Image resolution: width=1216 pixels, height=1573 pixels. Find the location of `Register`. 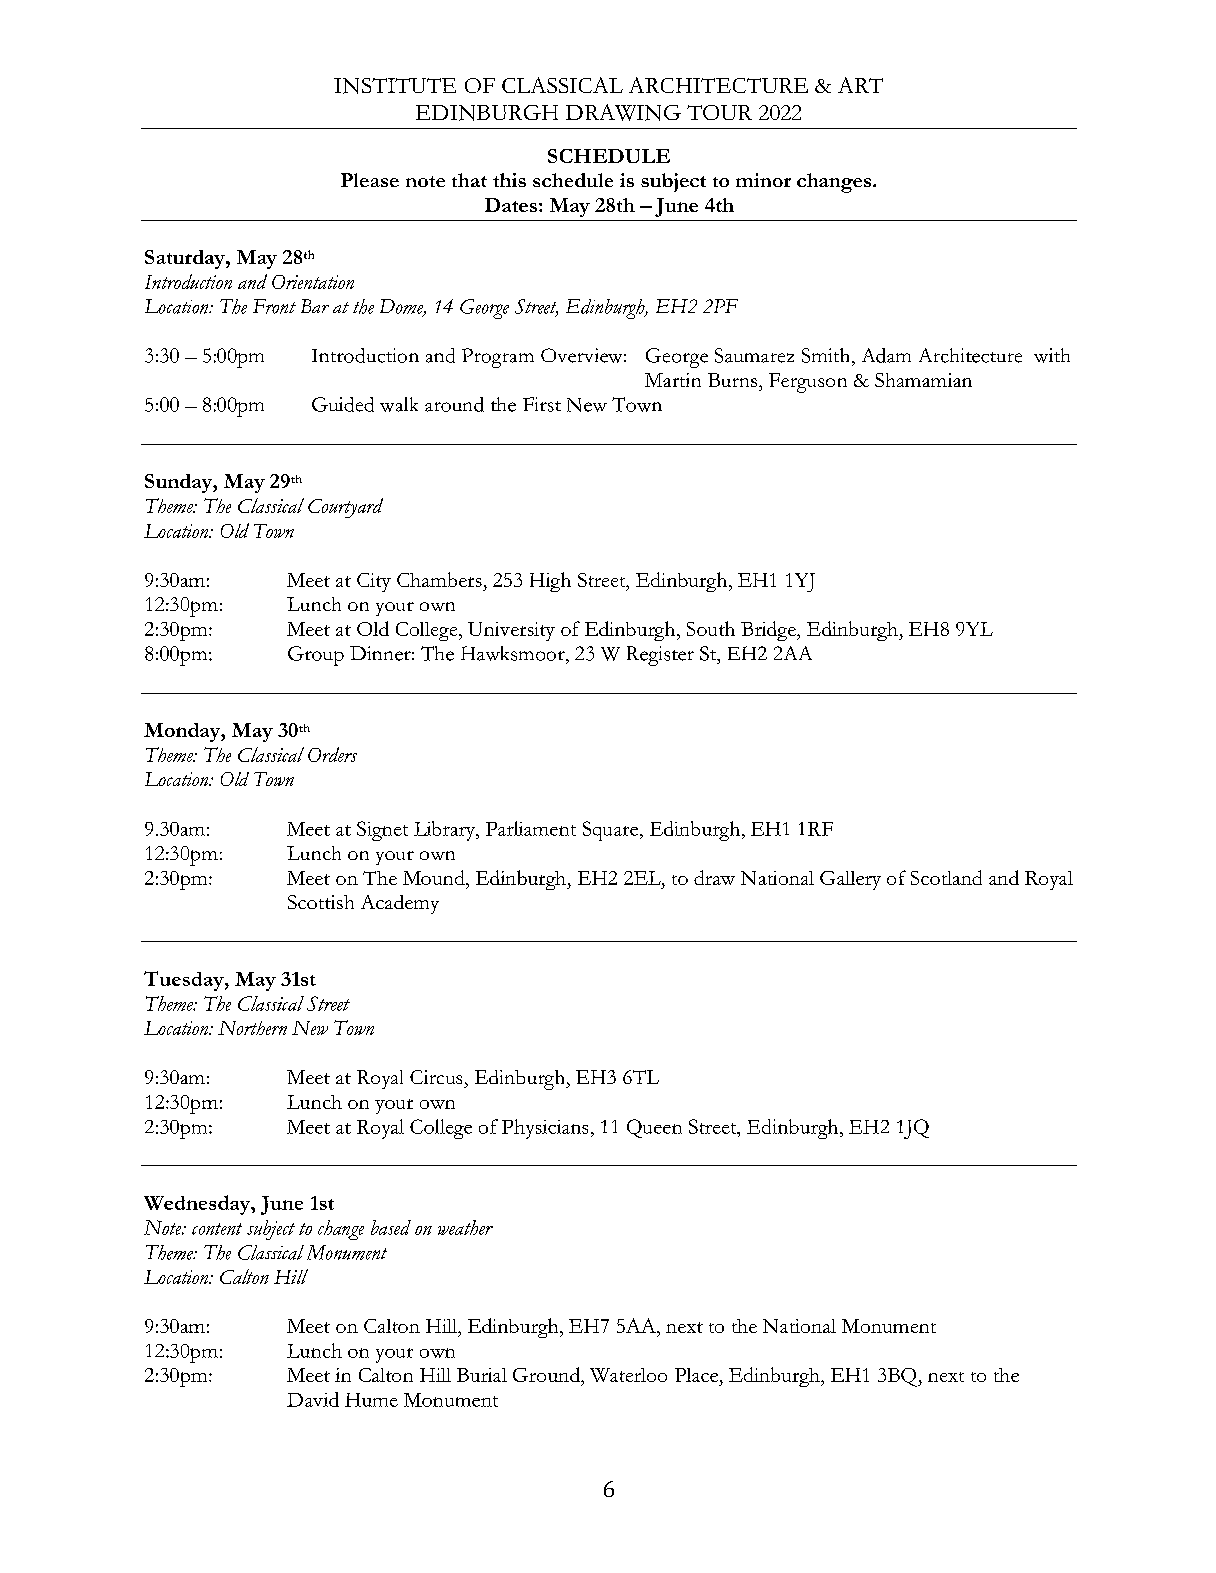

Register is located at coordinates (660, 656).
